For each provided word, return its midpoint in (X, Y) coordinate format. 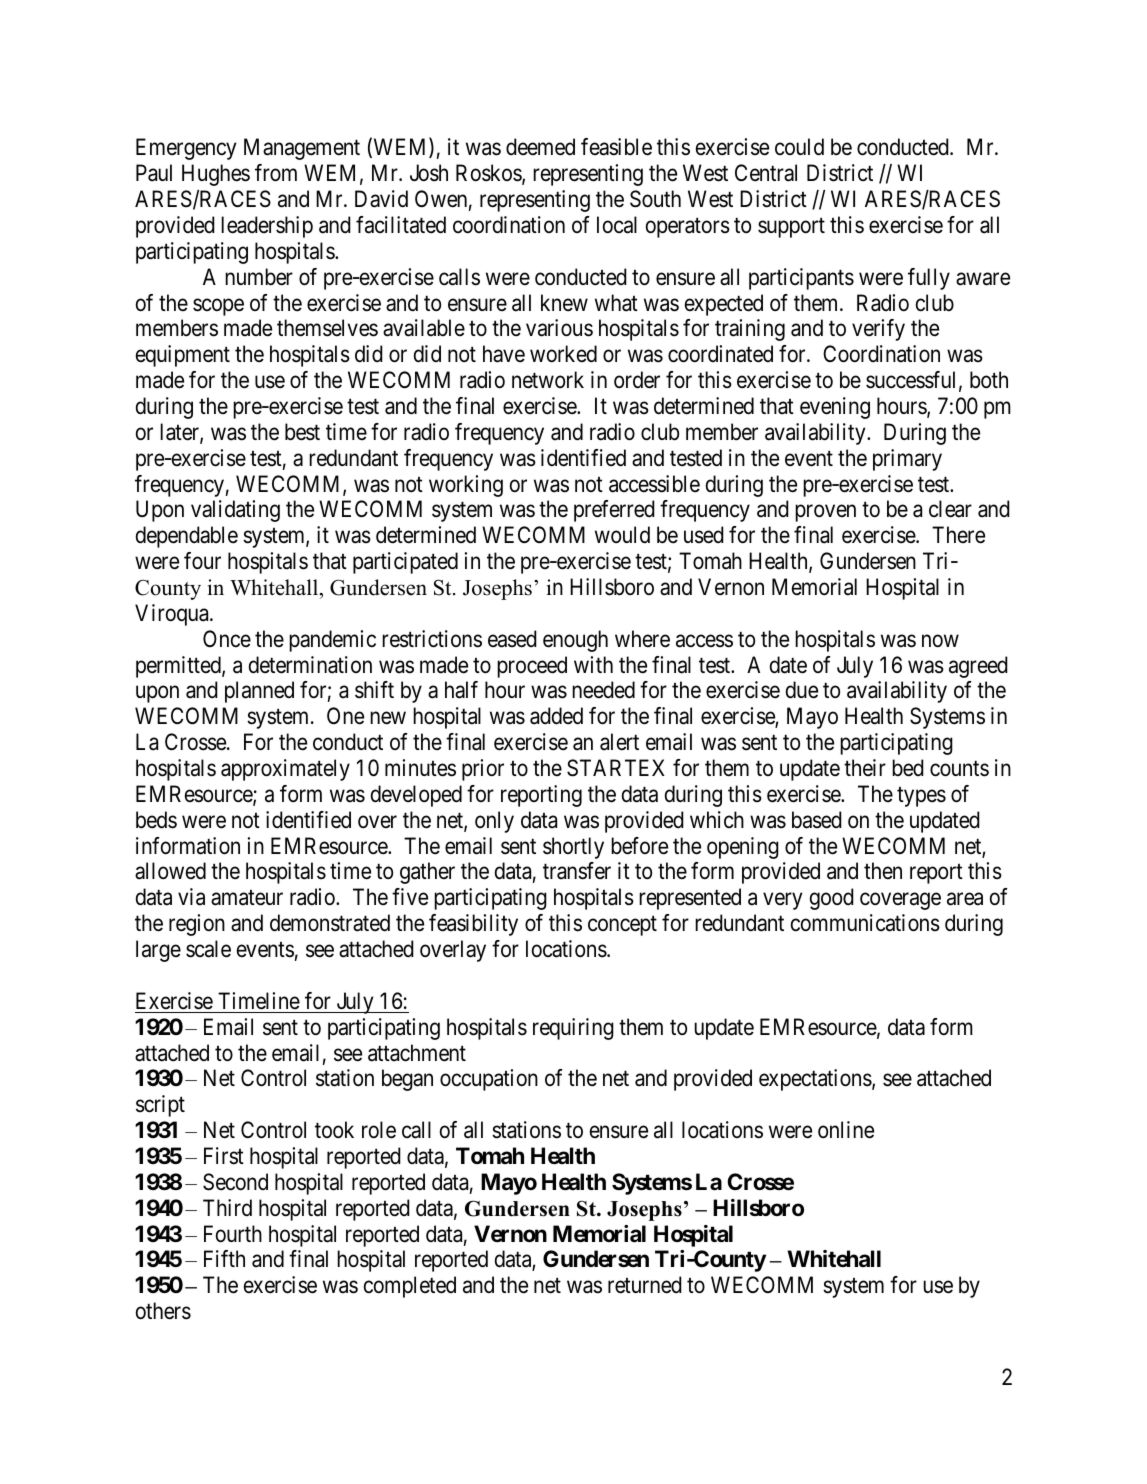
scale (208, 949)
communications (865, 923)
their (865, 768)
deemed (540, 147)
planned (259, 692)
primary (907, 460)
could (799, 147)
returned (645, 1285)
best (302, 432)
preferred (614, 511)
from (276, 173)
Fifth (224, 1258)
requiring (573, 1029)
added (556, 716)
